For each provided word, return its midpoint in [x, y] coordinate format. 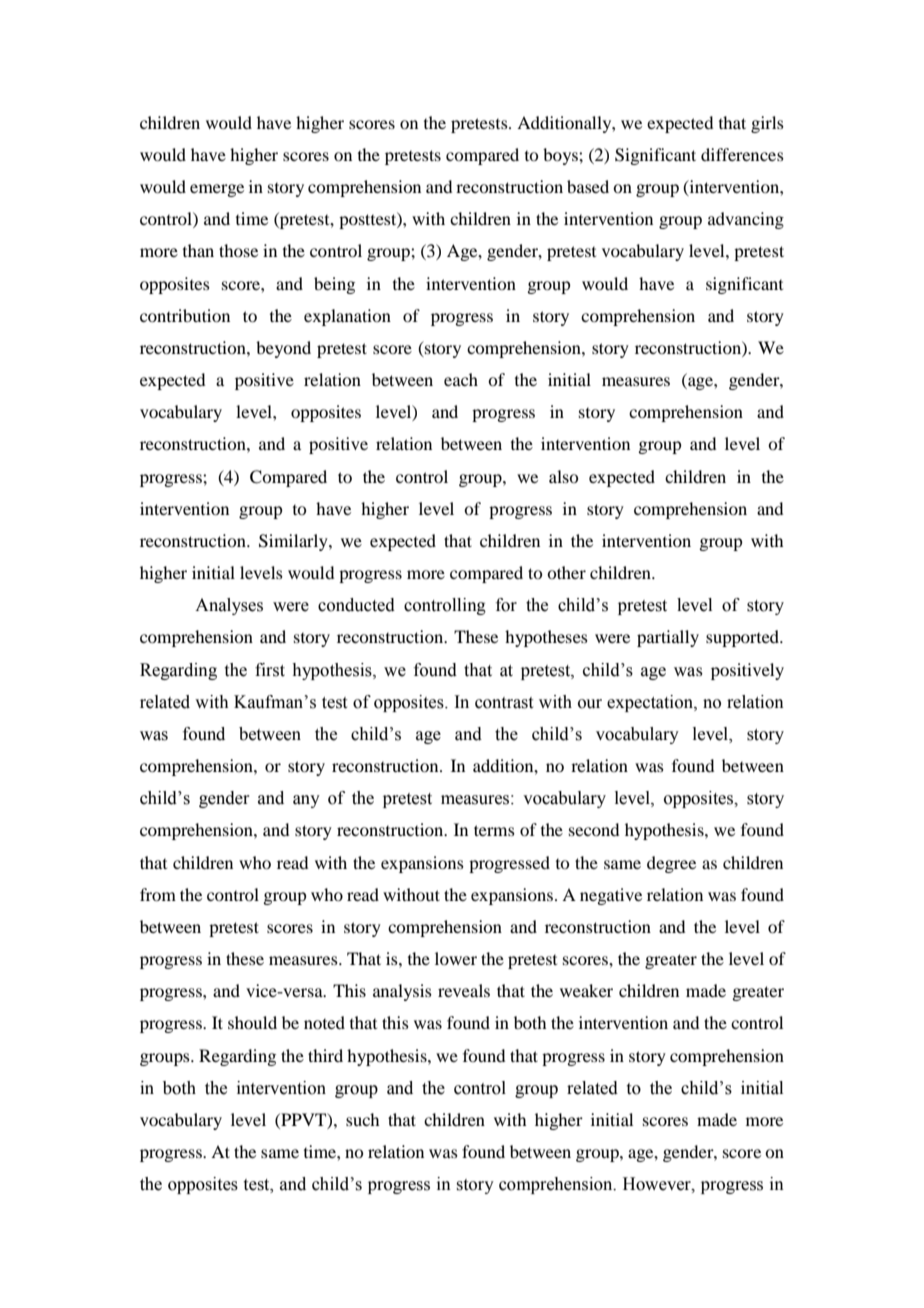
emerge [217, 190]
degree [671, 864]
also [563, 476]
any [306, 801]
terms [494, 830]
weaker [586, 990]
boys [561, 156]
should [252, 1022]
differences [742, 154]
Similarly [294, 542]
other [566, 572]
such [362, 1119]
